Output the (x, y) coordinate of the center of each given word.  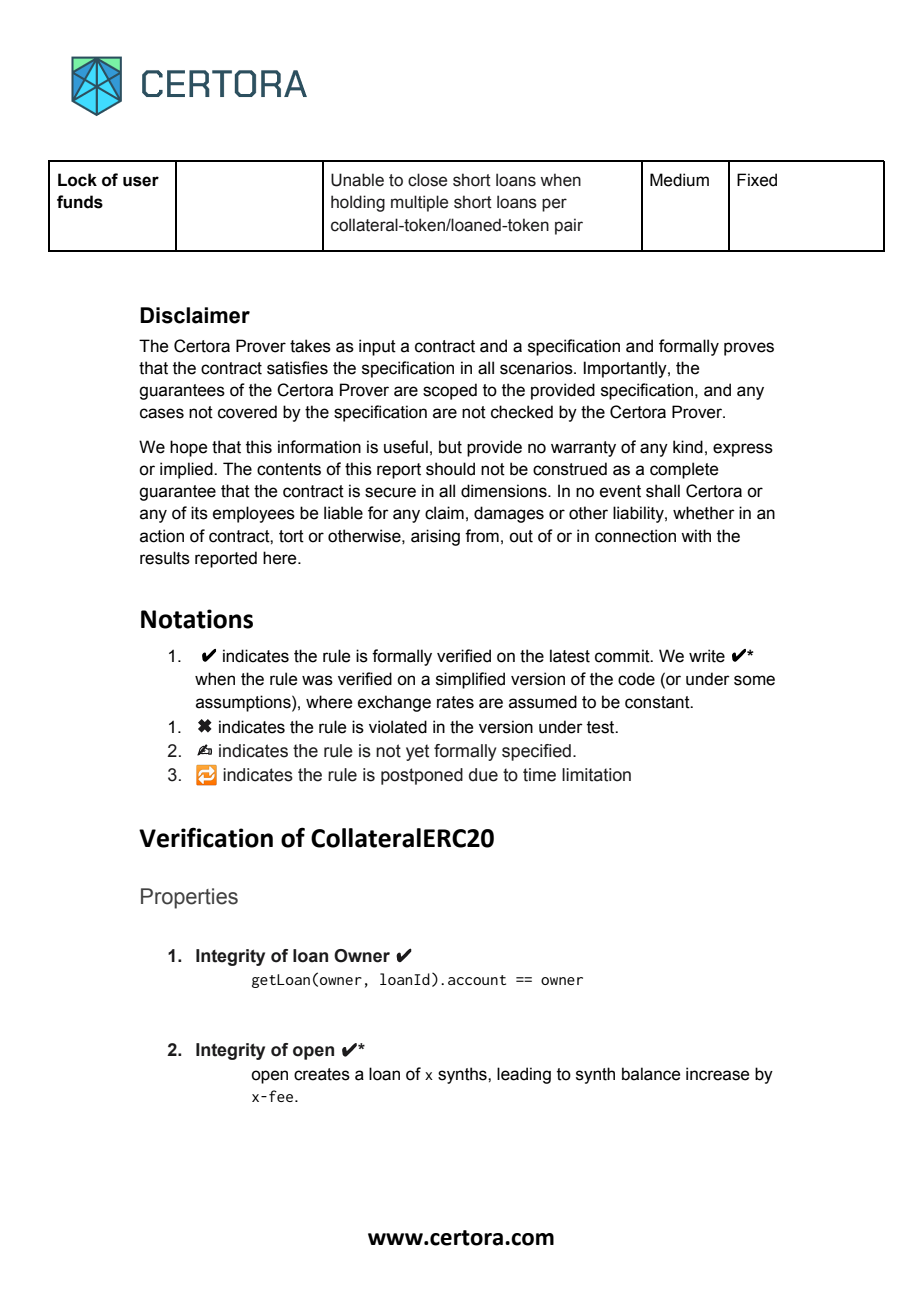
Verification (206, 837)
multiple (419, 203)
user (141, 181)
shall (663, 491)
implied (187, 470)
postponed (422, 776)
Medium (679, 180)
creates (322, 1074)
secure (390, 492)
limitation (596, 775)
